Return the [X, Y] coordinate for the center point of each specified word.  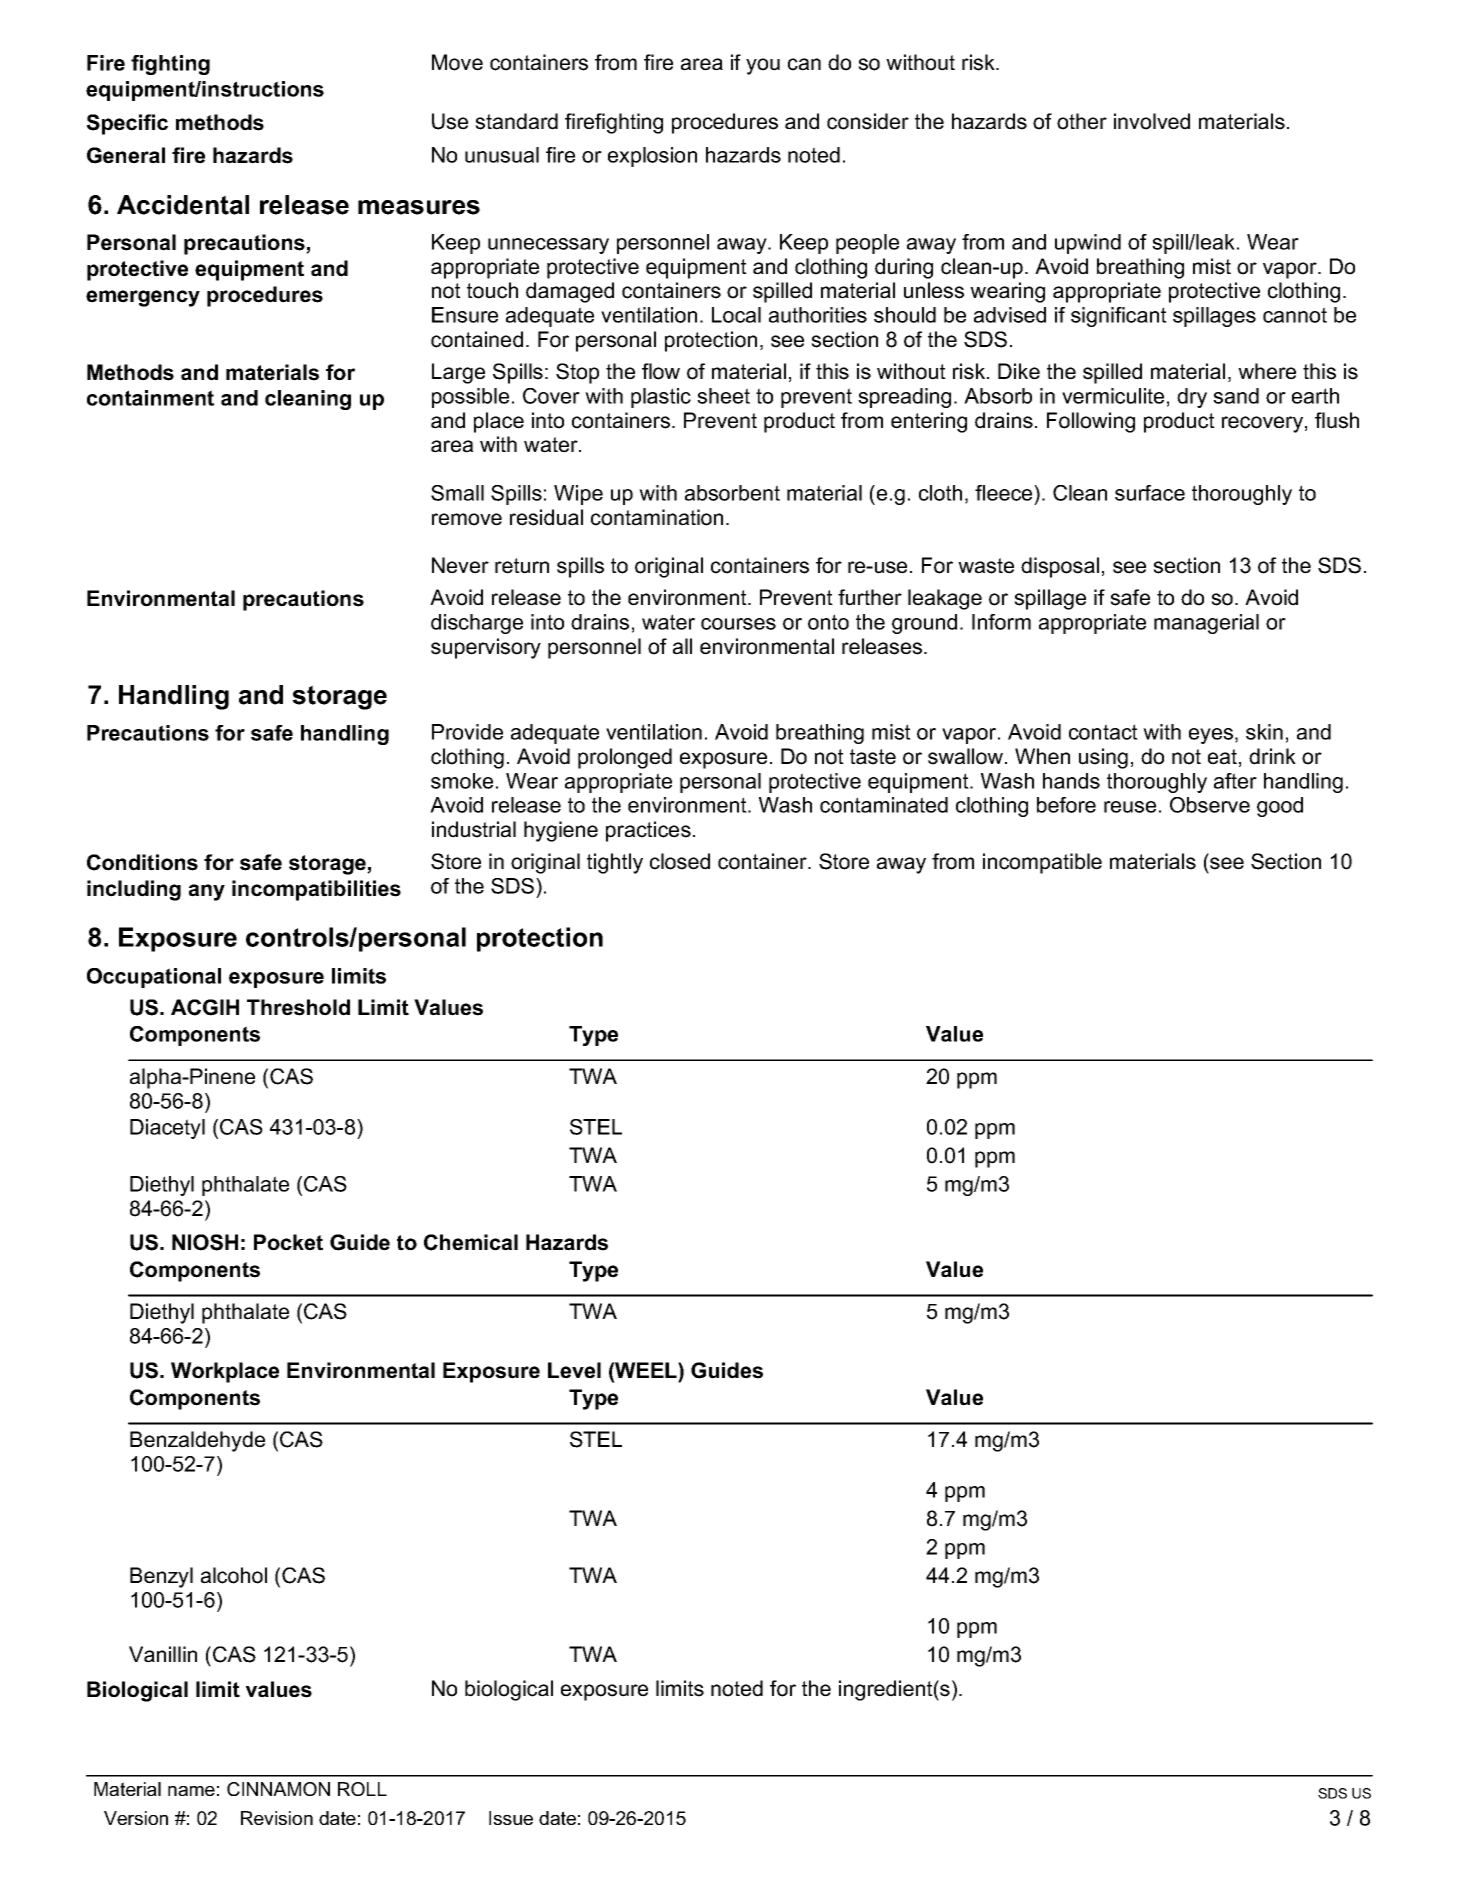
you [763, 66]
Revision [277, 1818]
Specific [127, 124]
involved [1152, 121]
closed [680, 861]
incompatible [1042, 863]
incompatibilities [316, 890]
